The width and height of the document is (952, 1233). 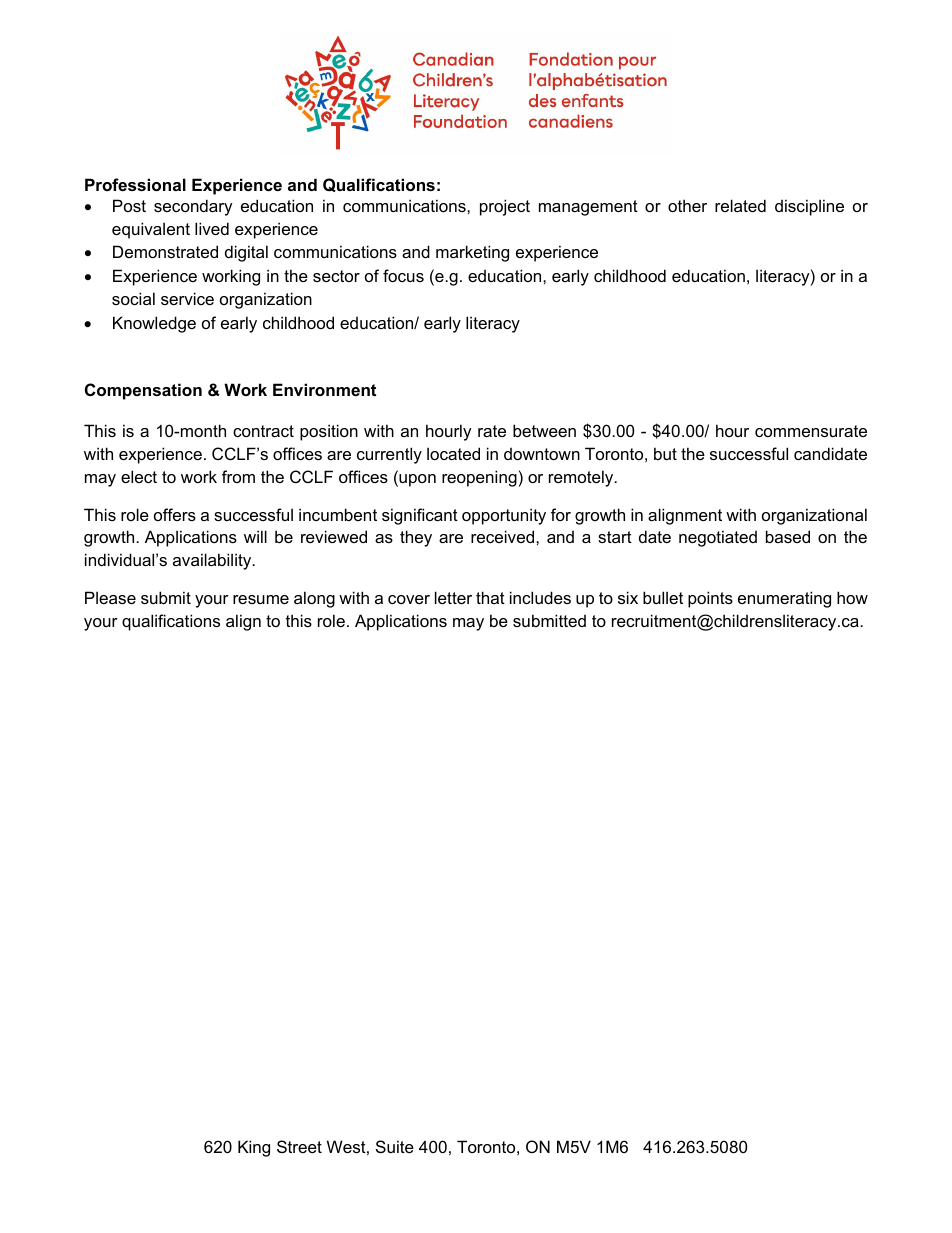 What do you see at coordinates (505, 207) in the document?
I see `project` at bounding box center [505, 207].
